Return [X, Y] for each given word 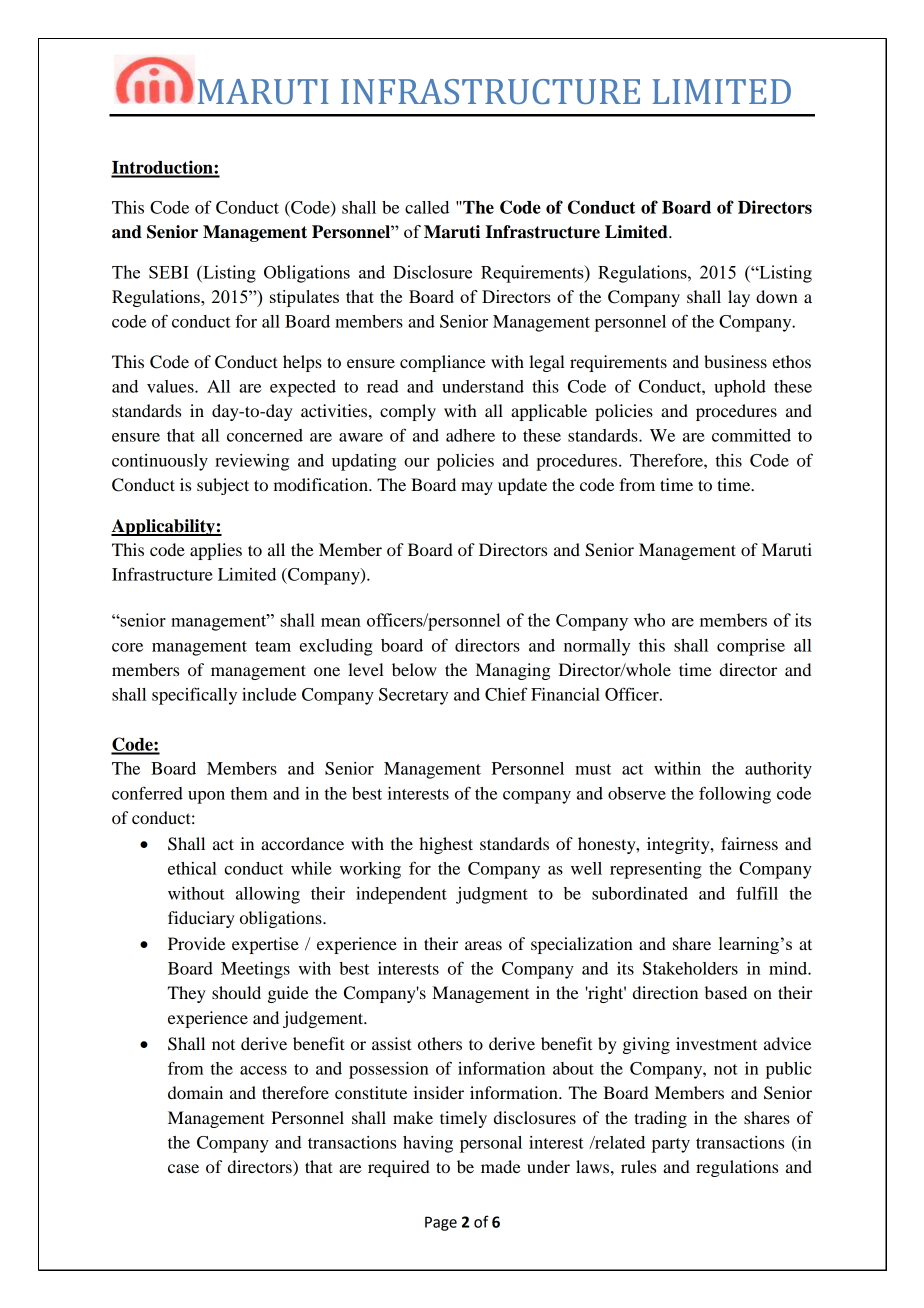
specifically [194, 696]
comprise [751, 647]
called [427, 207]
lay [739, 298]
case [183, 1168]
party [671, 1145]
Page [441, 1223]
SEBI [169, 272]
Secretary [413, 696]
